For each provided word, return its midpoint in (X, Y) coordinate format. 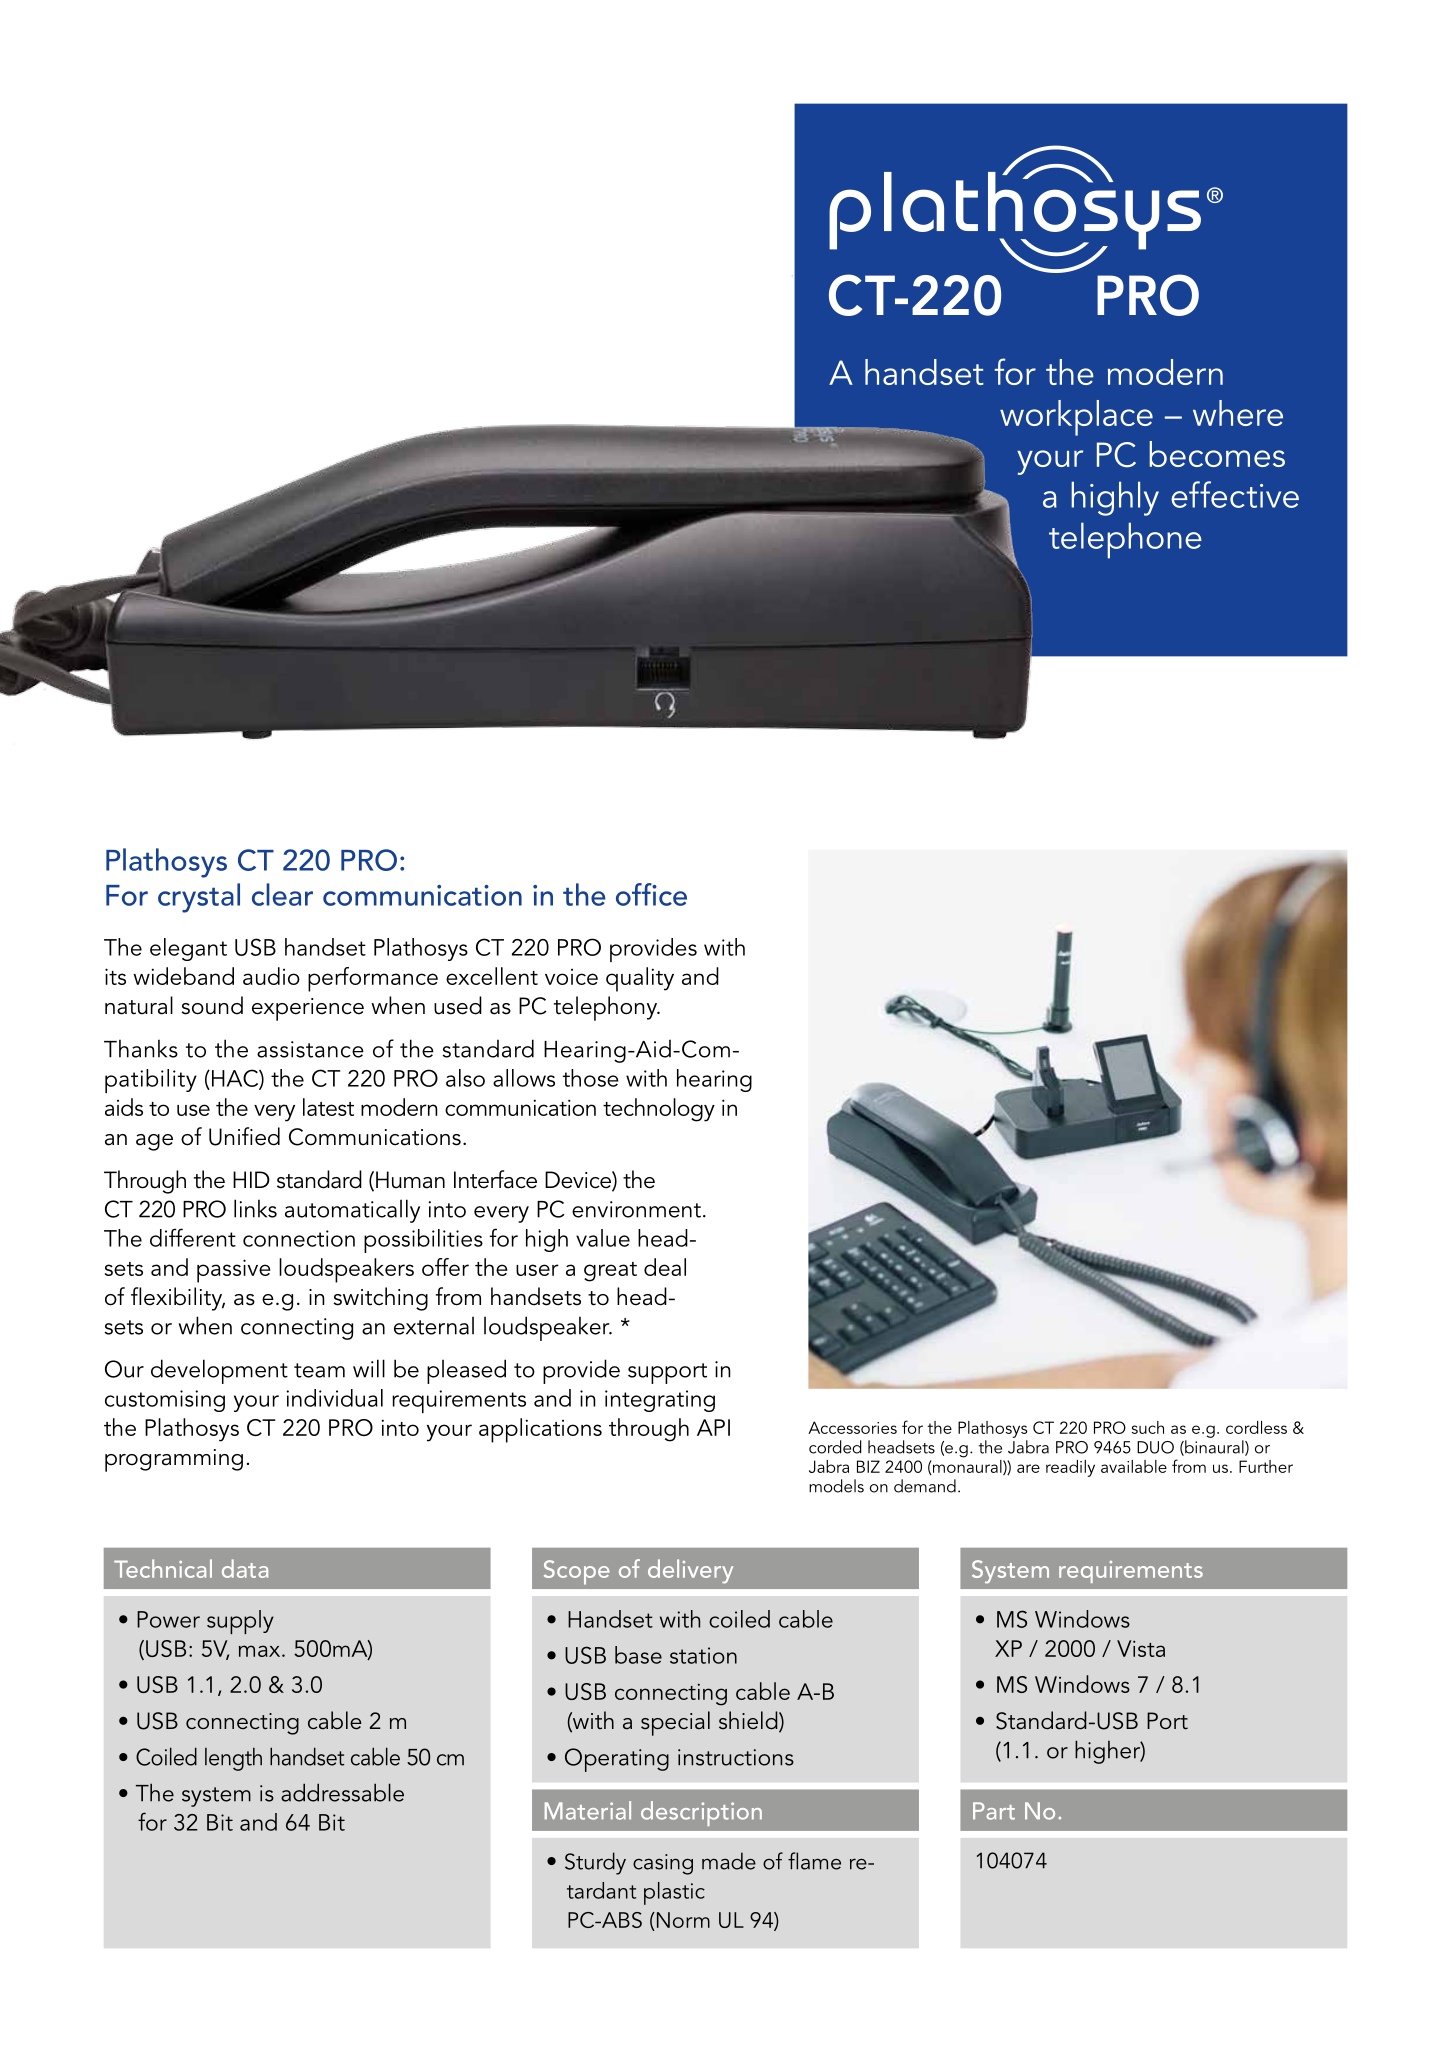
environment (636, 1209)
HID (251, 1179)
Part (994, 1811)
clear (282, 894)
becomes (1217, 454)
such (1148, 1427)
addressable (342, 1792)
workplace (1076, 418)
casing (663, 1864)
